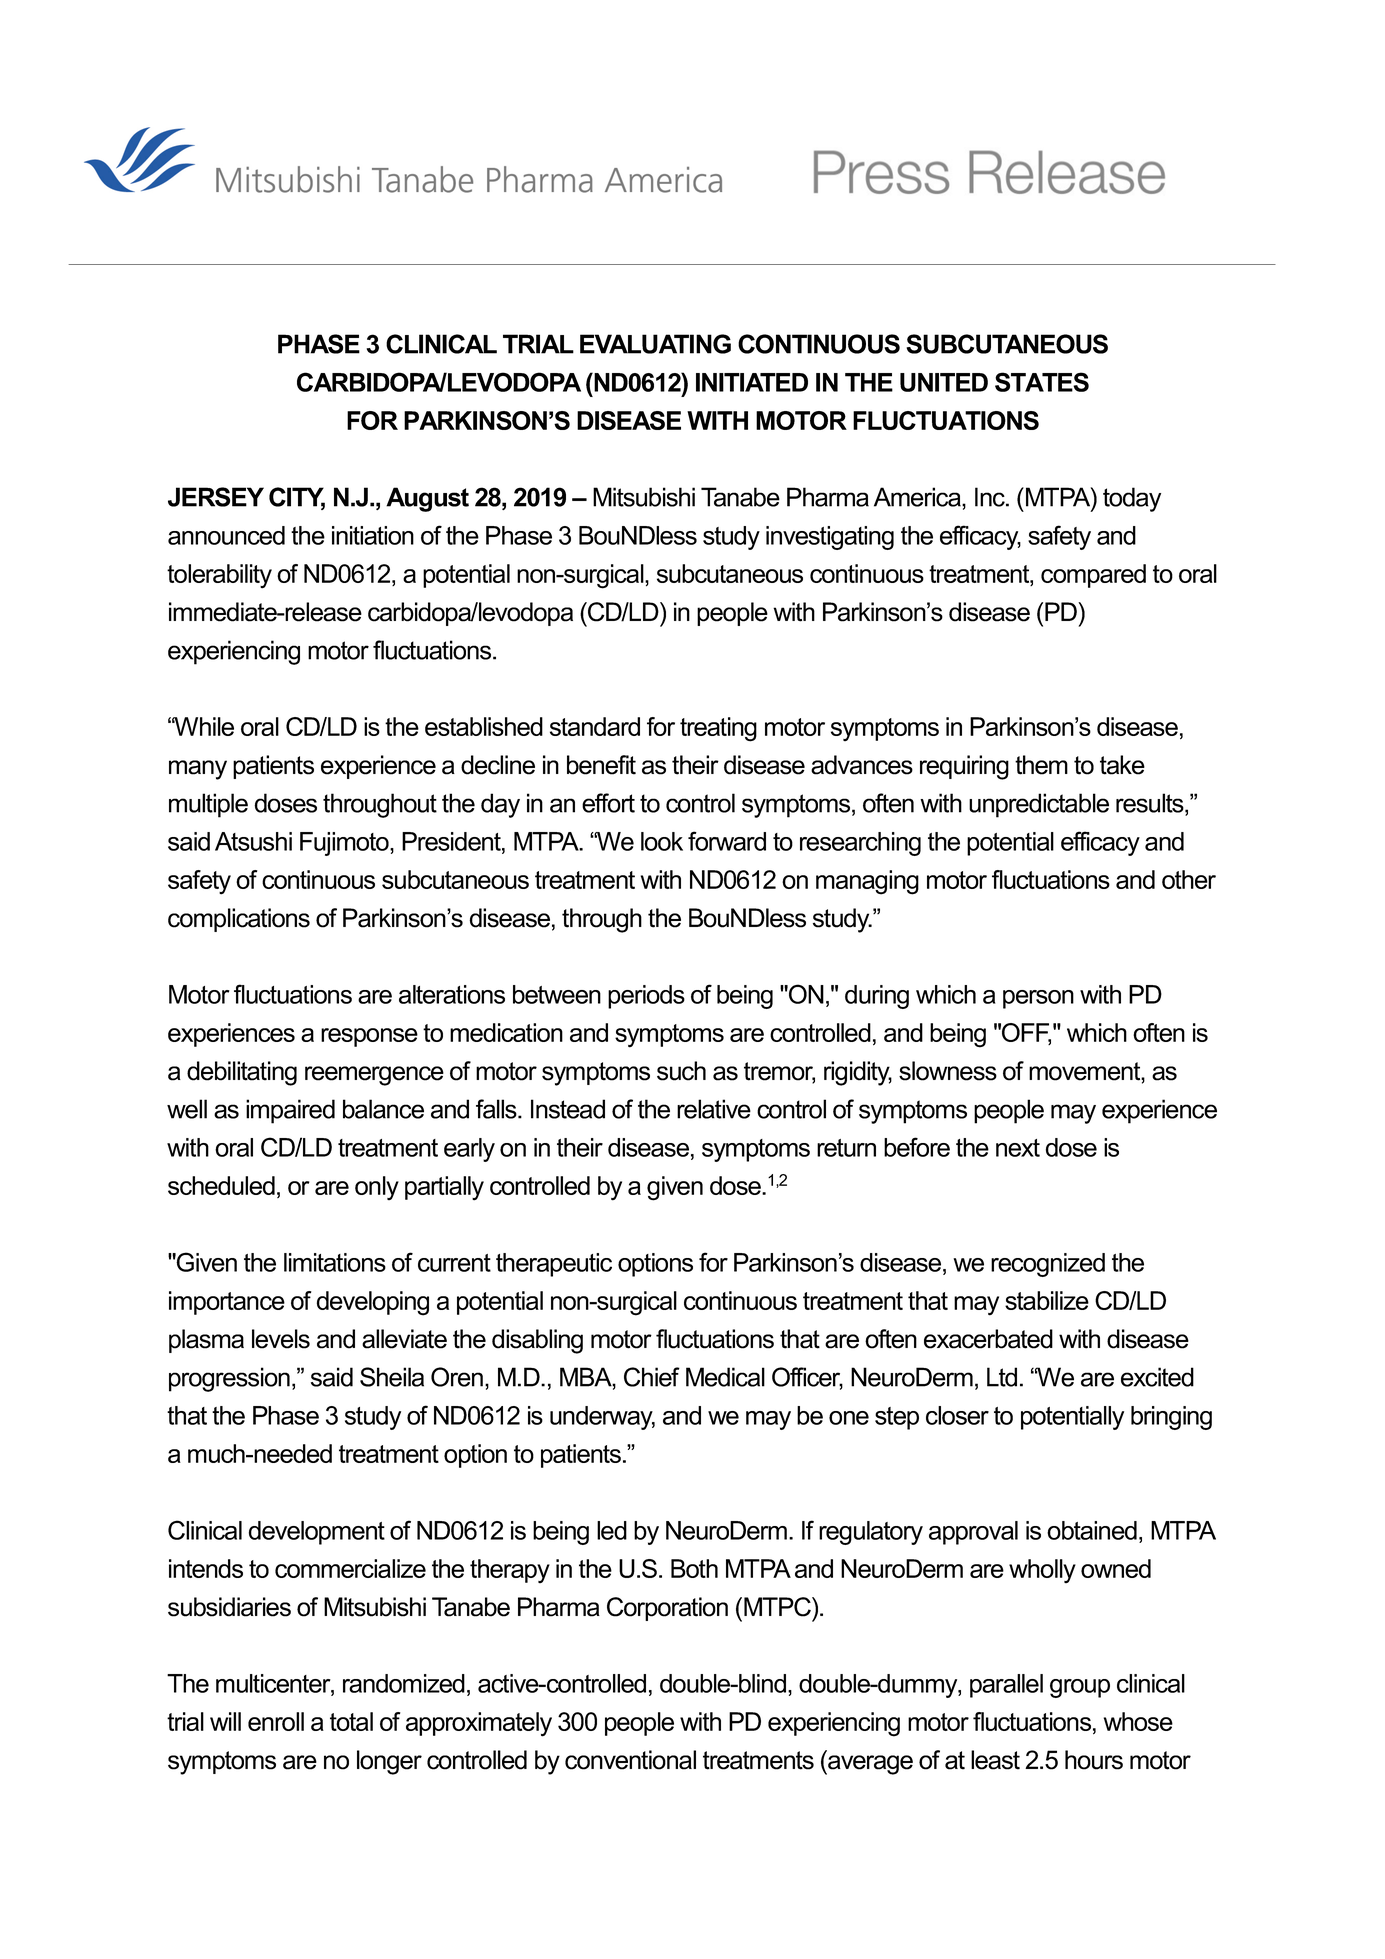  Describe the element at coordinates (369, 1037) in the image. I see `response` at that location.
